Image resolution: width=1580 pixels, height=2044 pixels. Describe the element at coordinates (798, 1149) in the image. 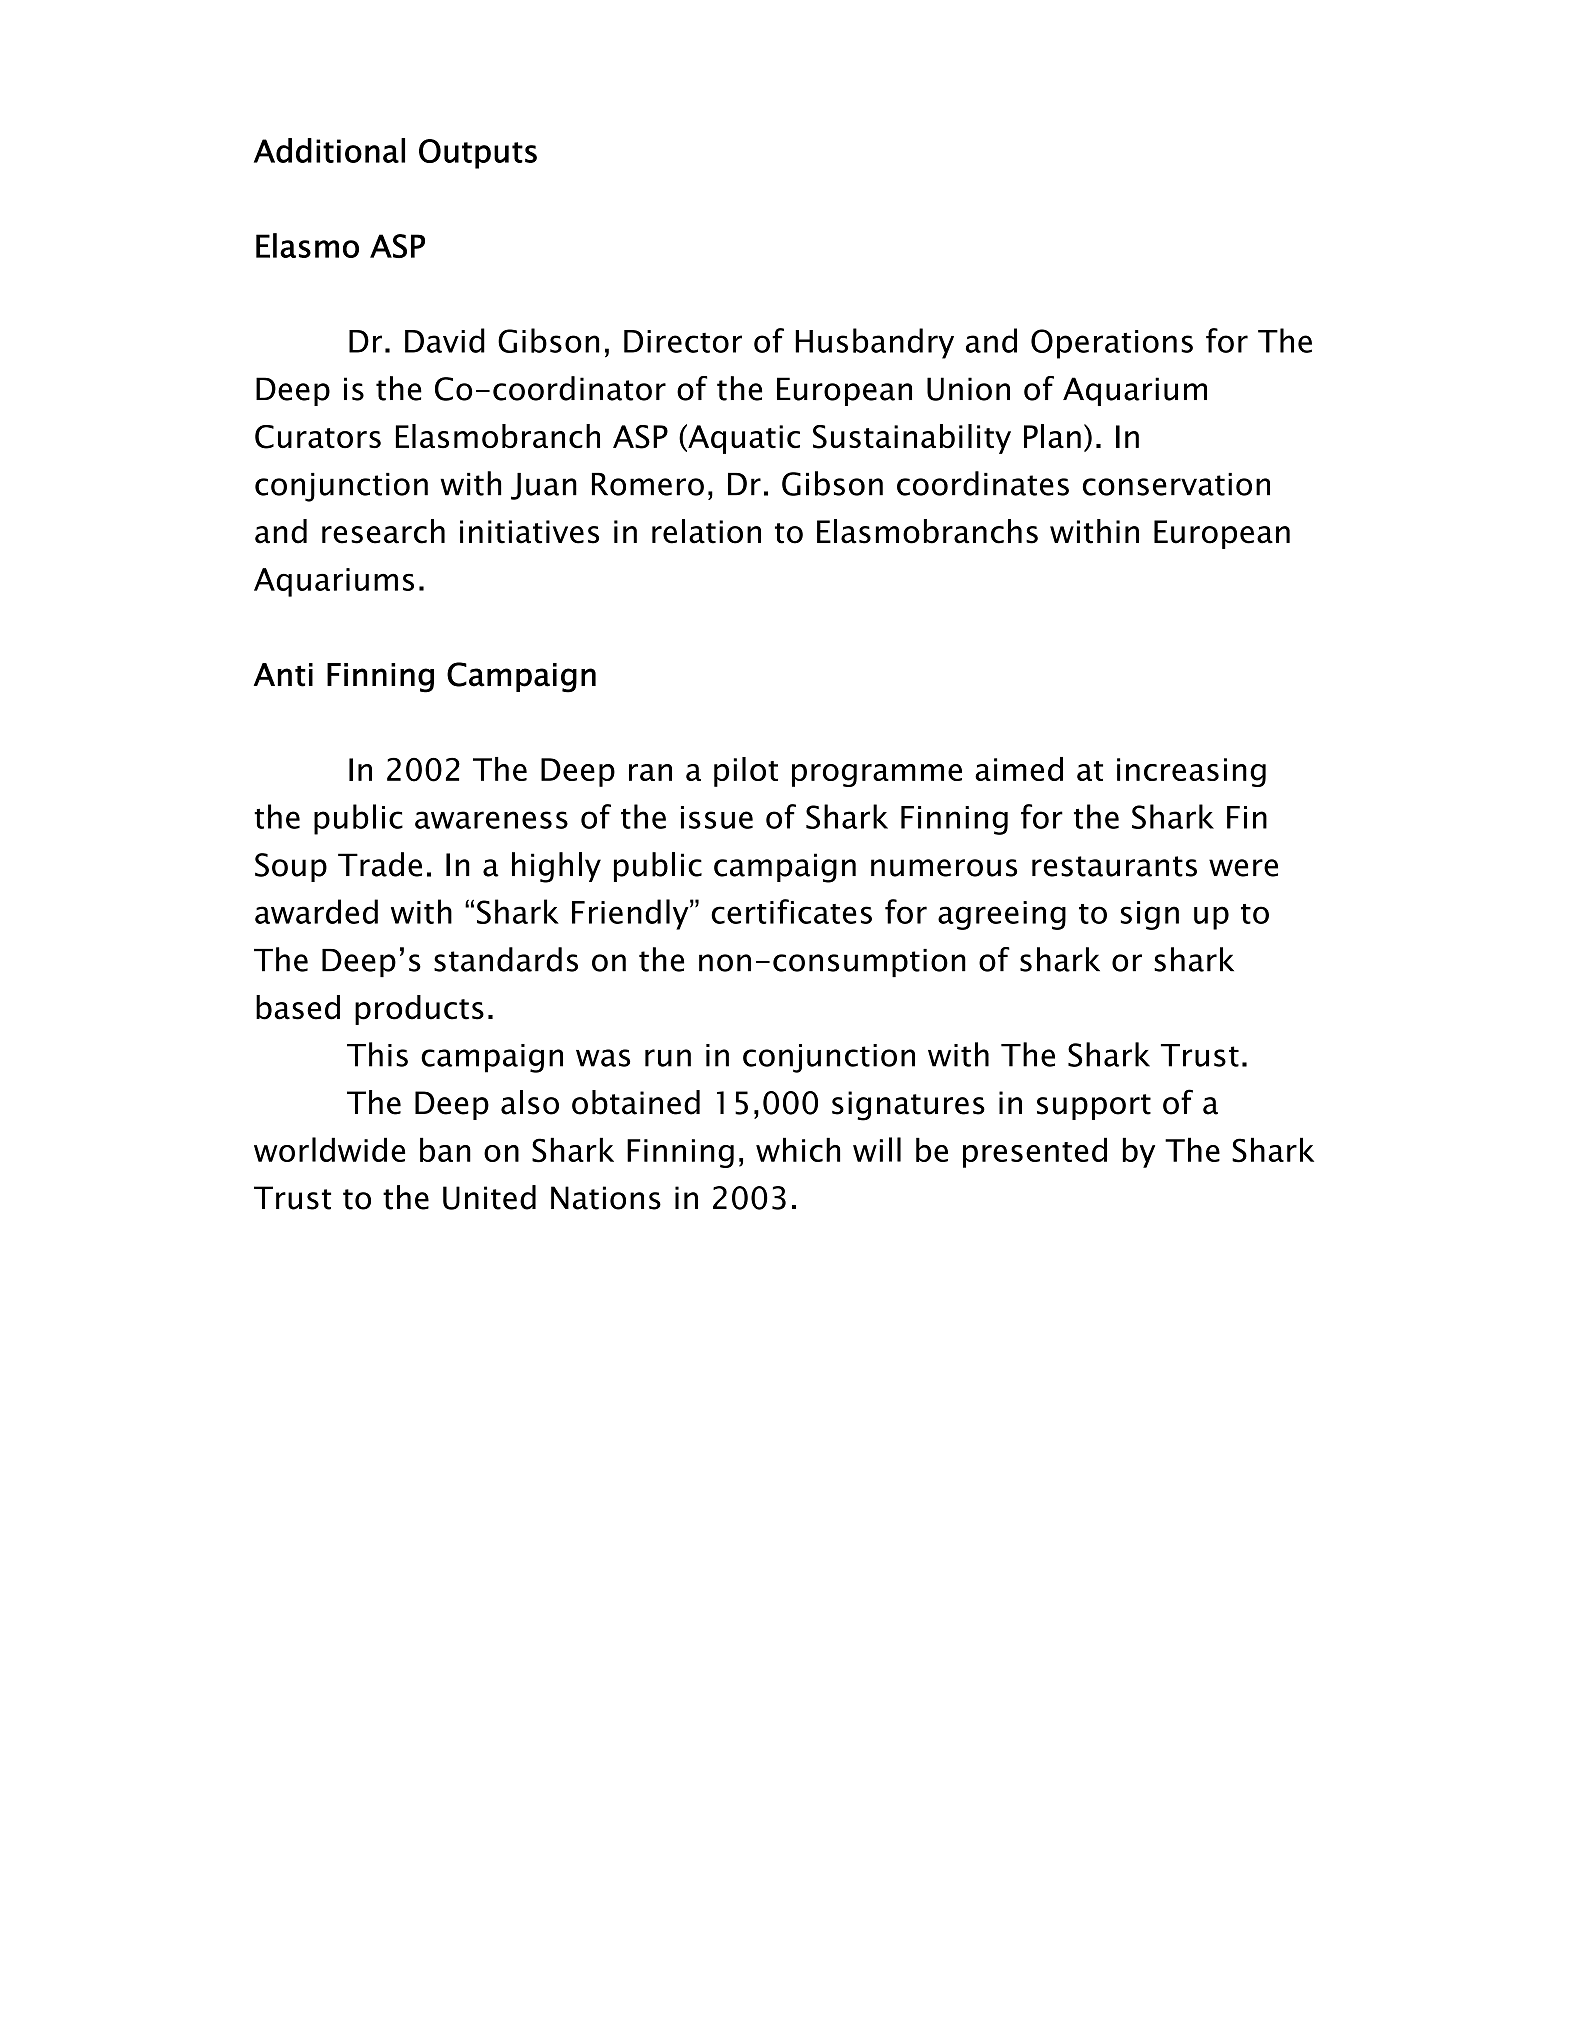

I see `which` at that location.
